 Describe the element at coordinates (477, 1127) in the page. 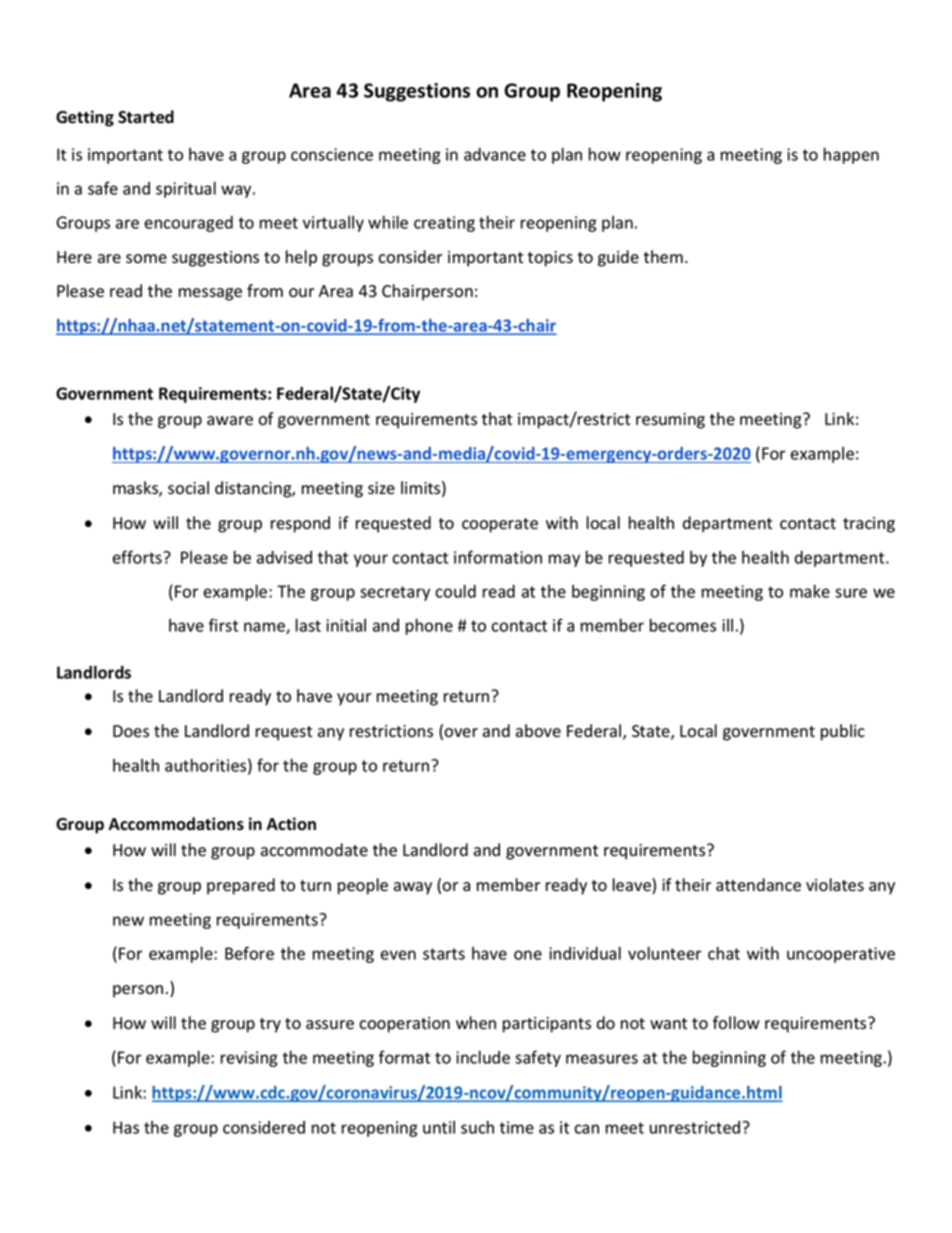

I see `such` at that location.
